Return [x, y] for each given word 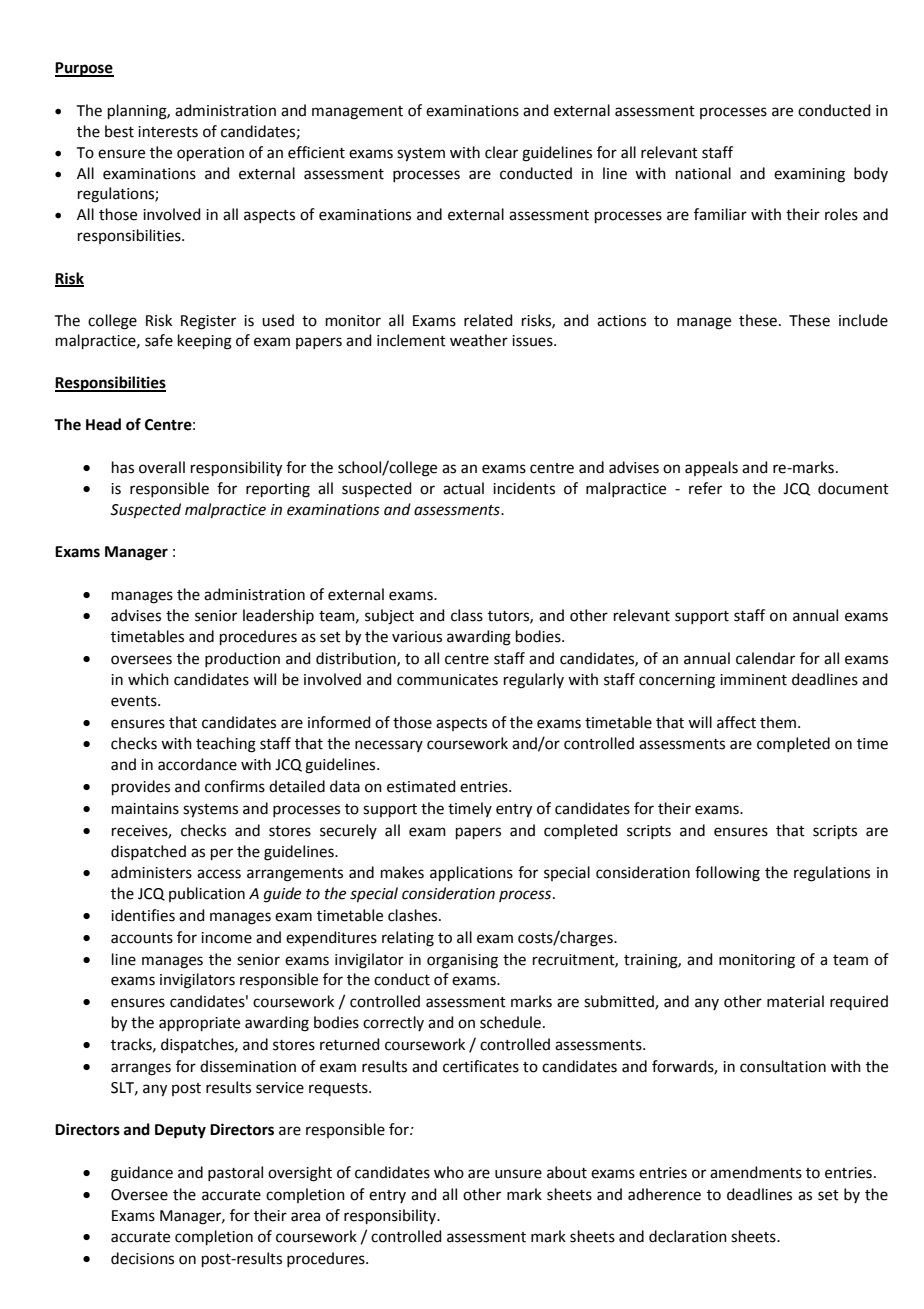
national [703, 173]
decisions [142, 1258]
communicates [447, 680]
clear [501, 152]
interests [168, 132]
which [148, 679]
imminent [753, 680]
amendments [756, 1172]
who [449, 1172]
